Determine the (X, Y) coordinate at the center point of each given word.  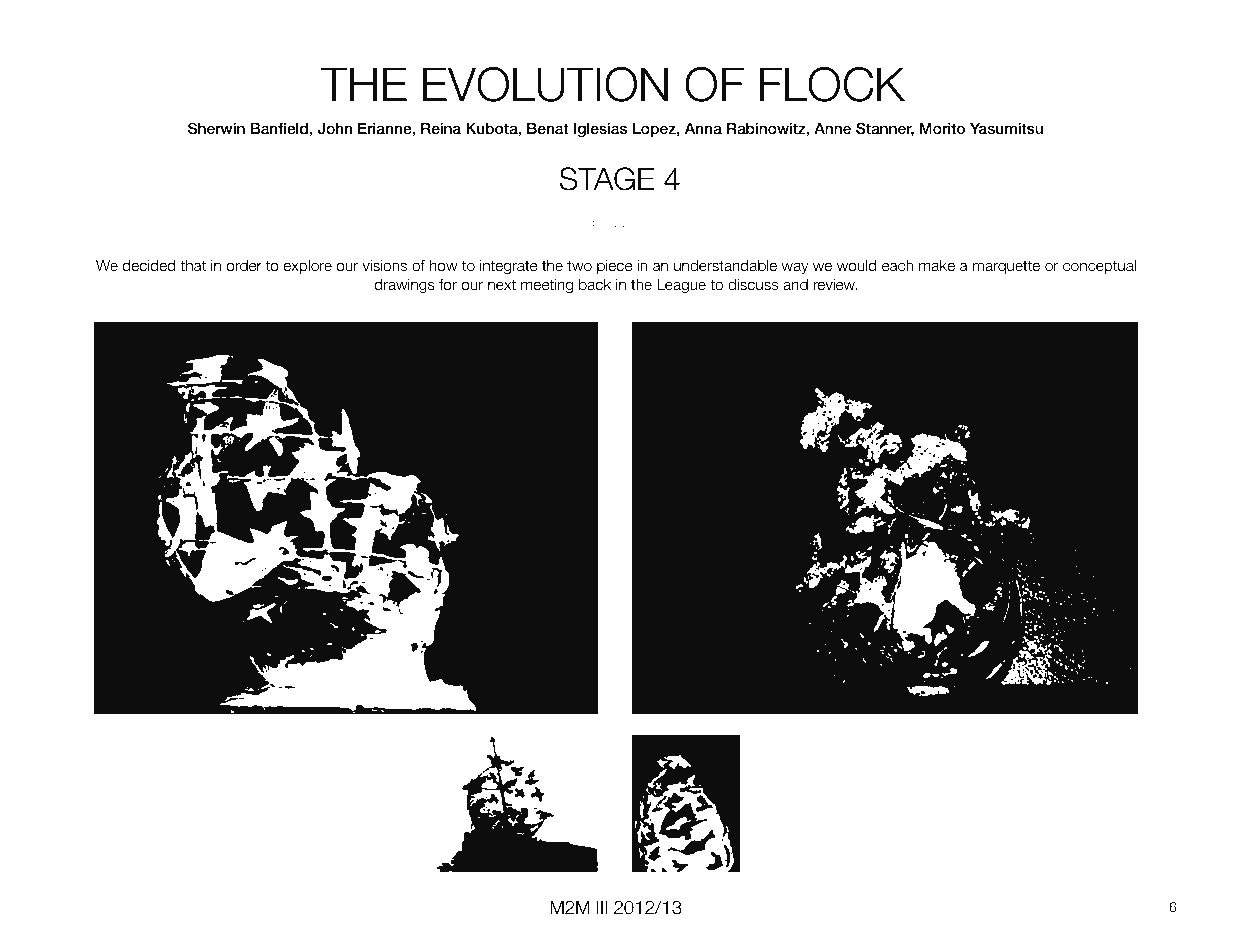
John (334, 129)
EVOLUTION (545, 84)
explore (308, 267)
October (587, 222)
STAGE (607, 179)
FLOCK (832, 84)
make (937, 265)
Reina (441, 128)
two (579, 265)
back (595, 284)
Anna (703, 128)
